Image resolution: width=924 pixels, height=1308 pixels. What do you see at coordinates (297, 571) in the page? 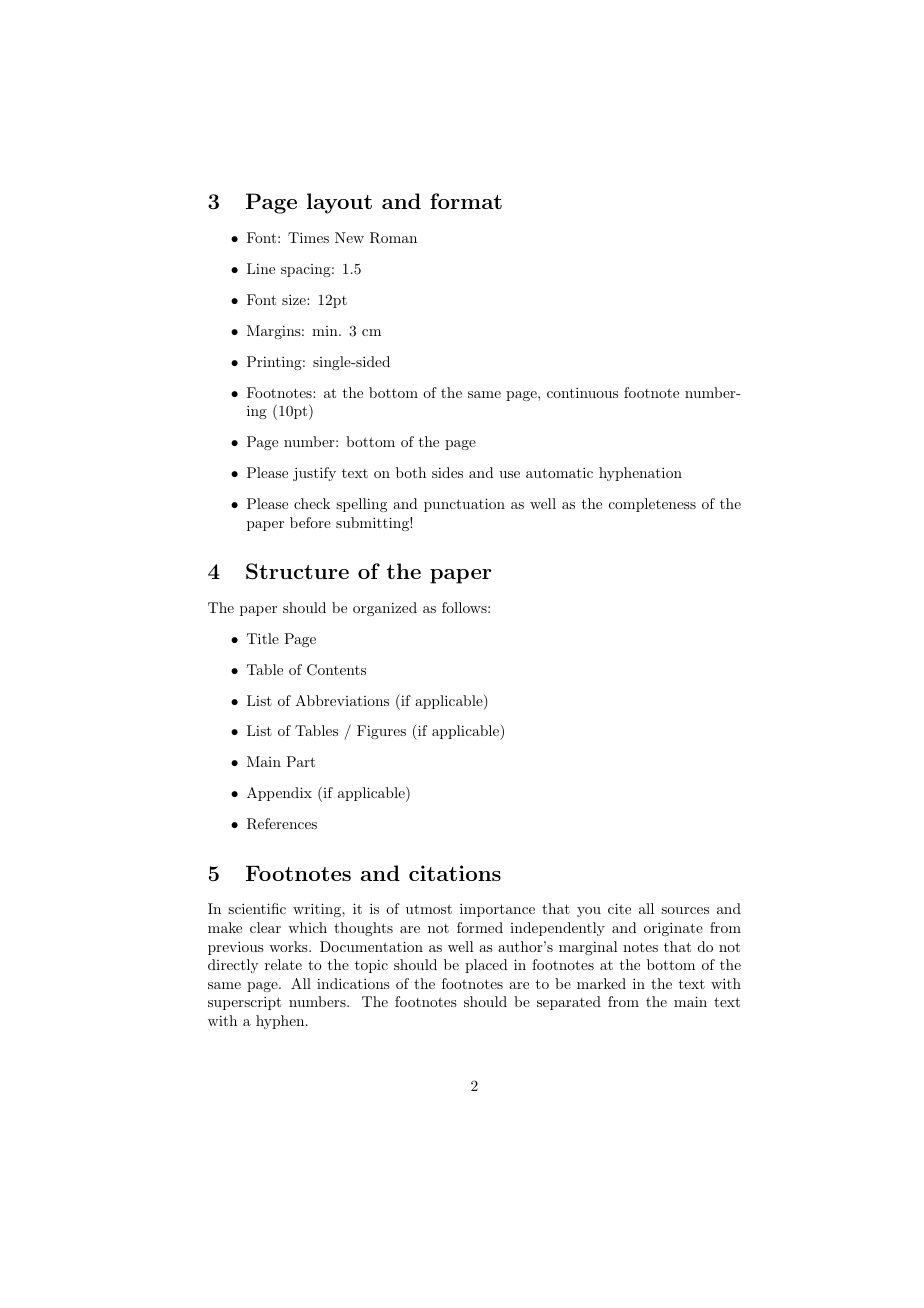
I see `Structure` at bounding box center [297, 571].
